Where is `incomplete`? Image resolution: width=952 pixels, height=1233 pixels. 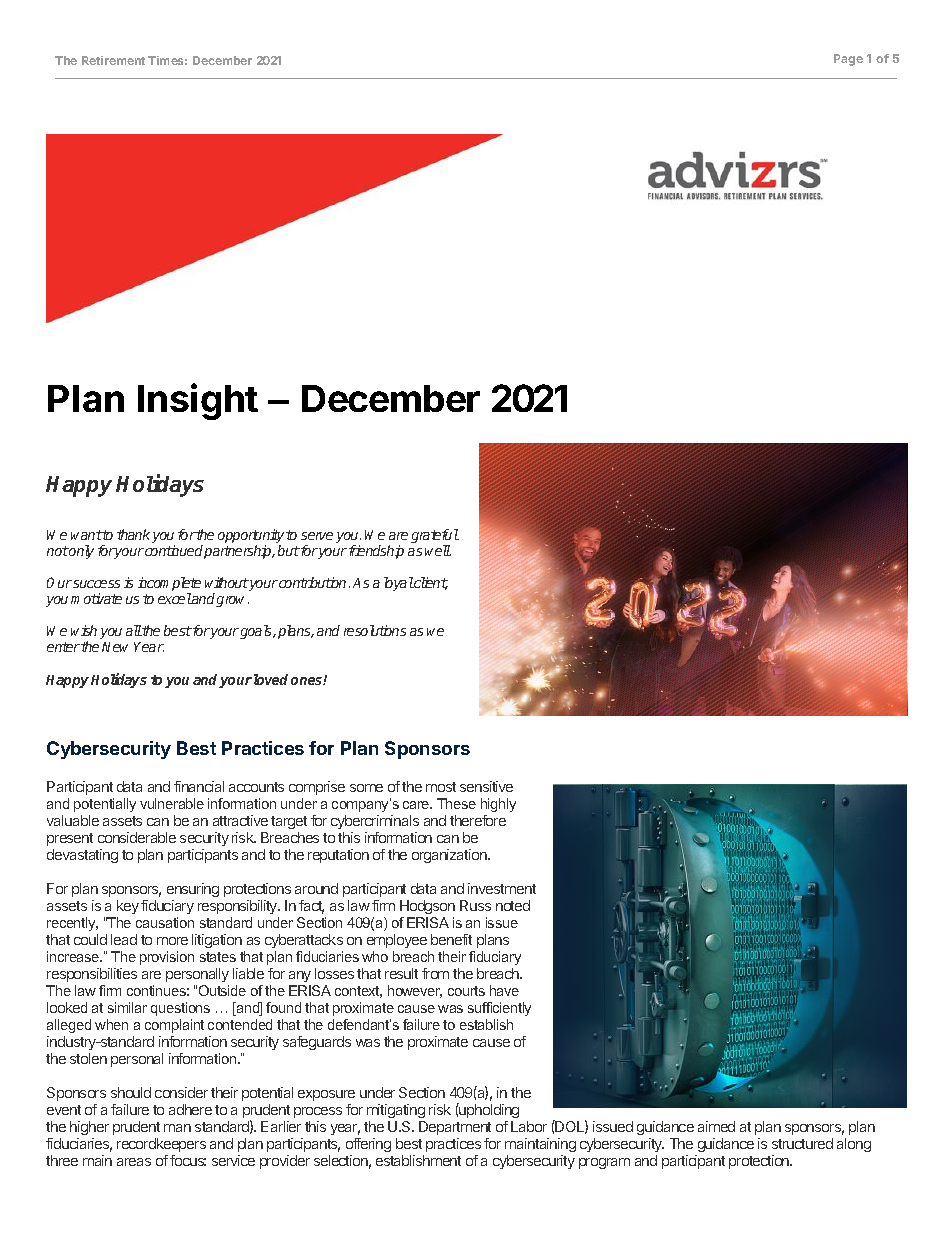
incomplete is located at coordinates (169, 585).
